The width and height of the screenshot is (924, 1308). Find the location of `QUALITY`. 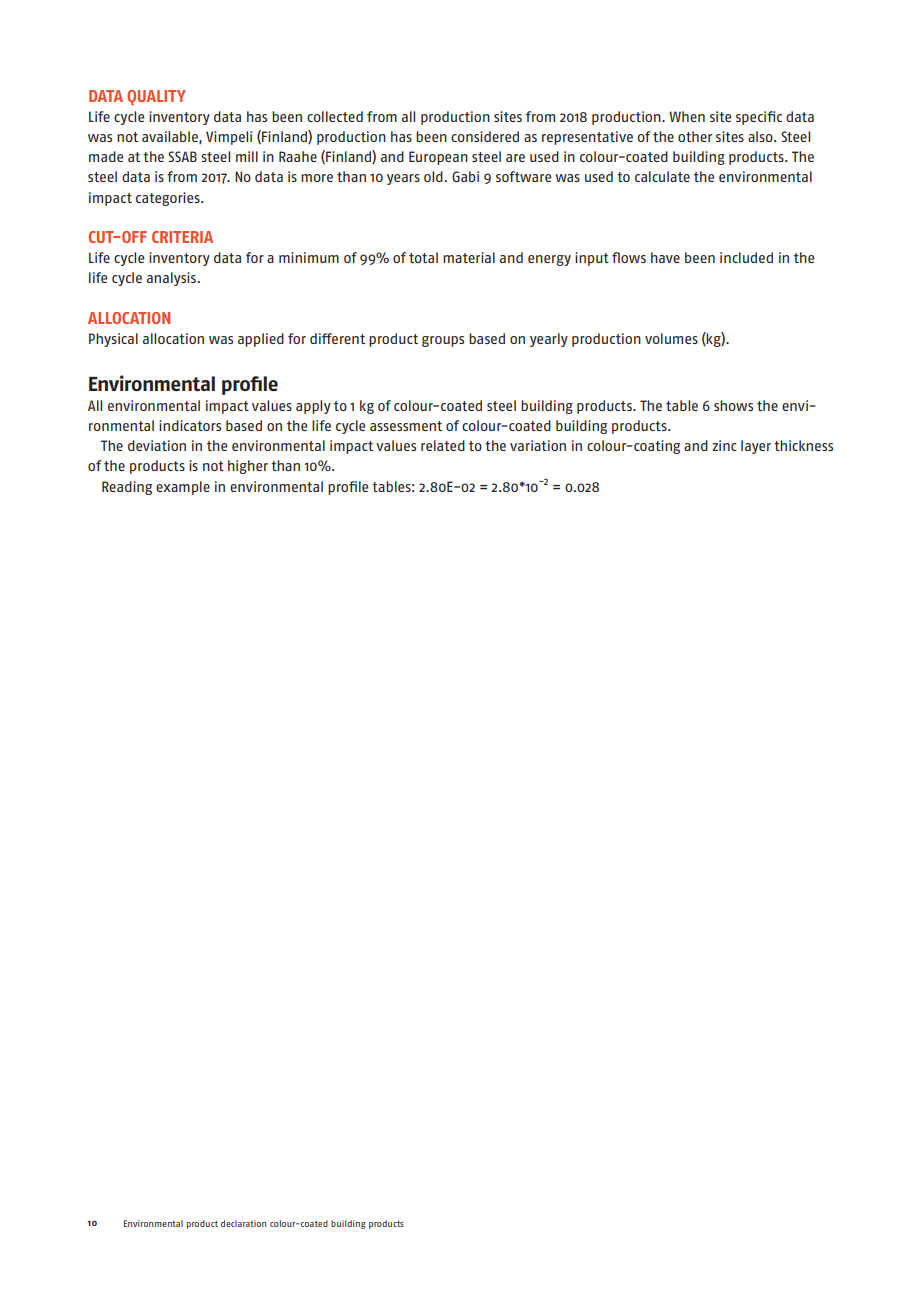

QUALITY is located at coordinates (156, 97).
